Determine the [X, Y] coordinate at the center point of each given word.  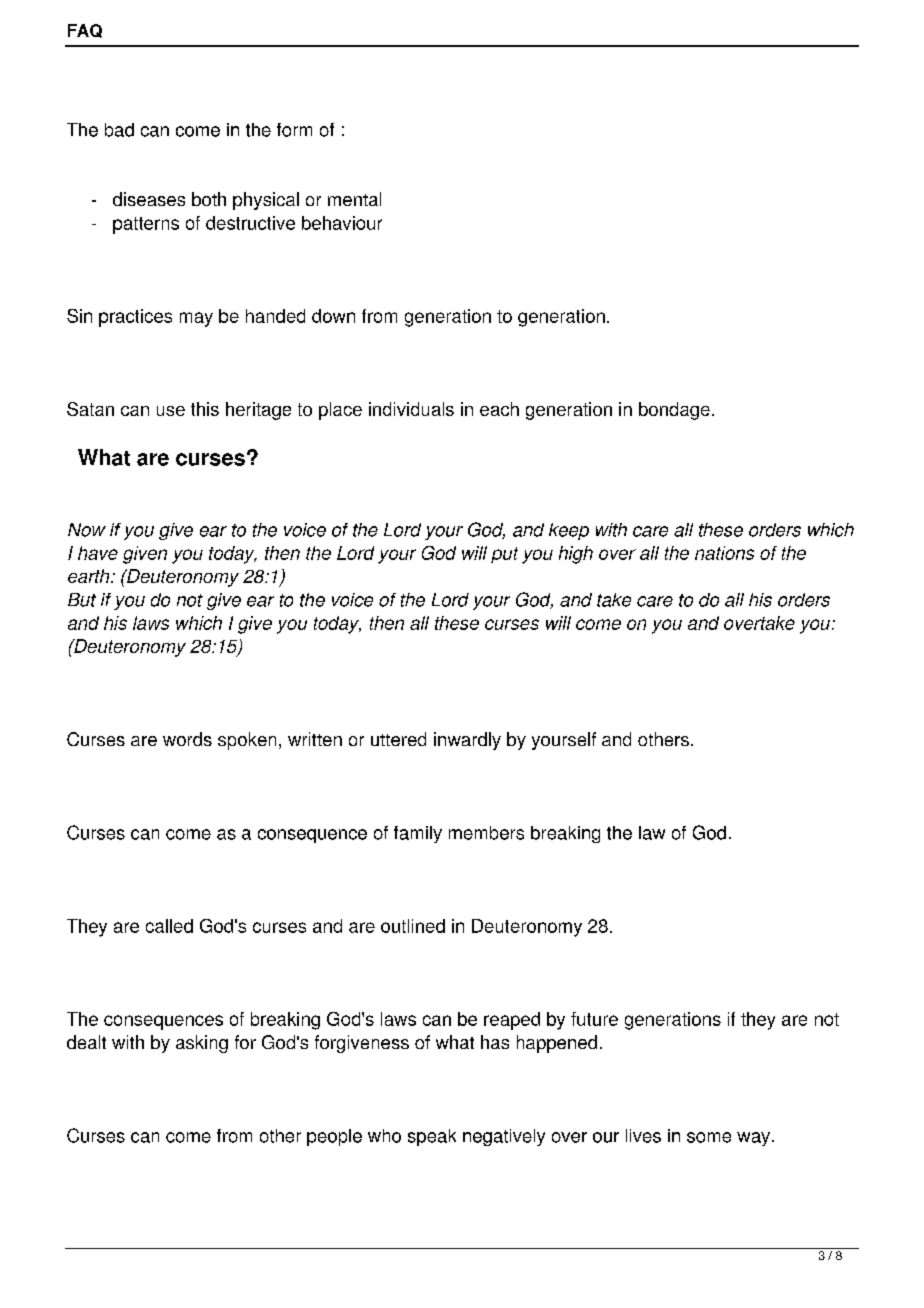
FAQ [85, 31]
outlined [413, 926]
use [171, 411]
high [576, 555]
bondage [674, 411]
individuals [411, 409]
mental [354, 199]
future [594, 1019]
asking [202, 1044]
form [294, 130]
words [187, 739]
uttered [398, 739]
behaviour [342, 223]
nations [724, 553]
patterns [146, 225]
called [169, 926]
